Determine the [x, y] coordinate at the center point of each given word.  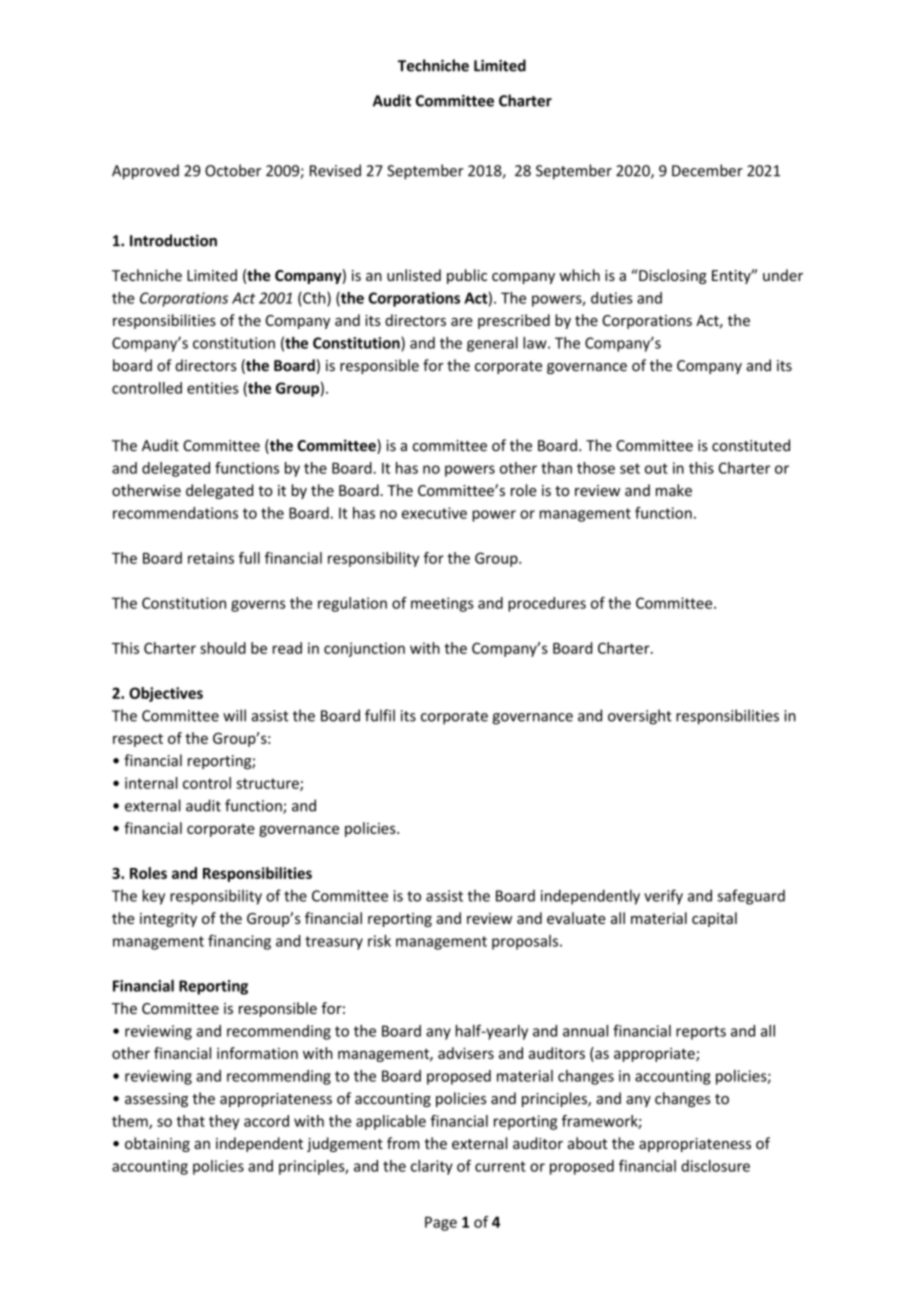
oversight [640, 717]
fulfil [380, 715]
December [707, 170]
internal [151, 783]
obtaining [157, 1144]
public [467, 276]
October [233, 170]
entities [213, 388]
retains [211, 558]
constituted [751, 445]
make [674, 490]
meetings [442, 604]
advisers [466, 1053]
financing [239, 942]
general [492, 344]
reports [701, 1033]
